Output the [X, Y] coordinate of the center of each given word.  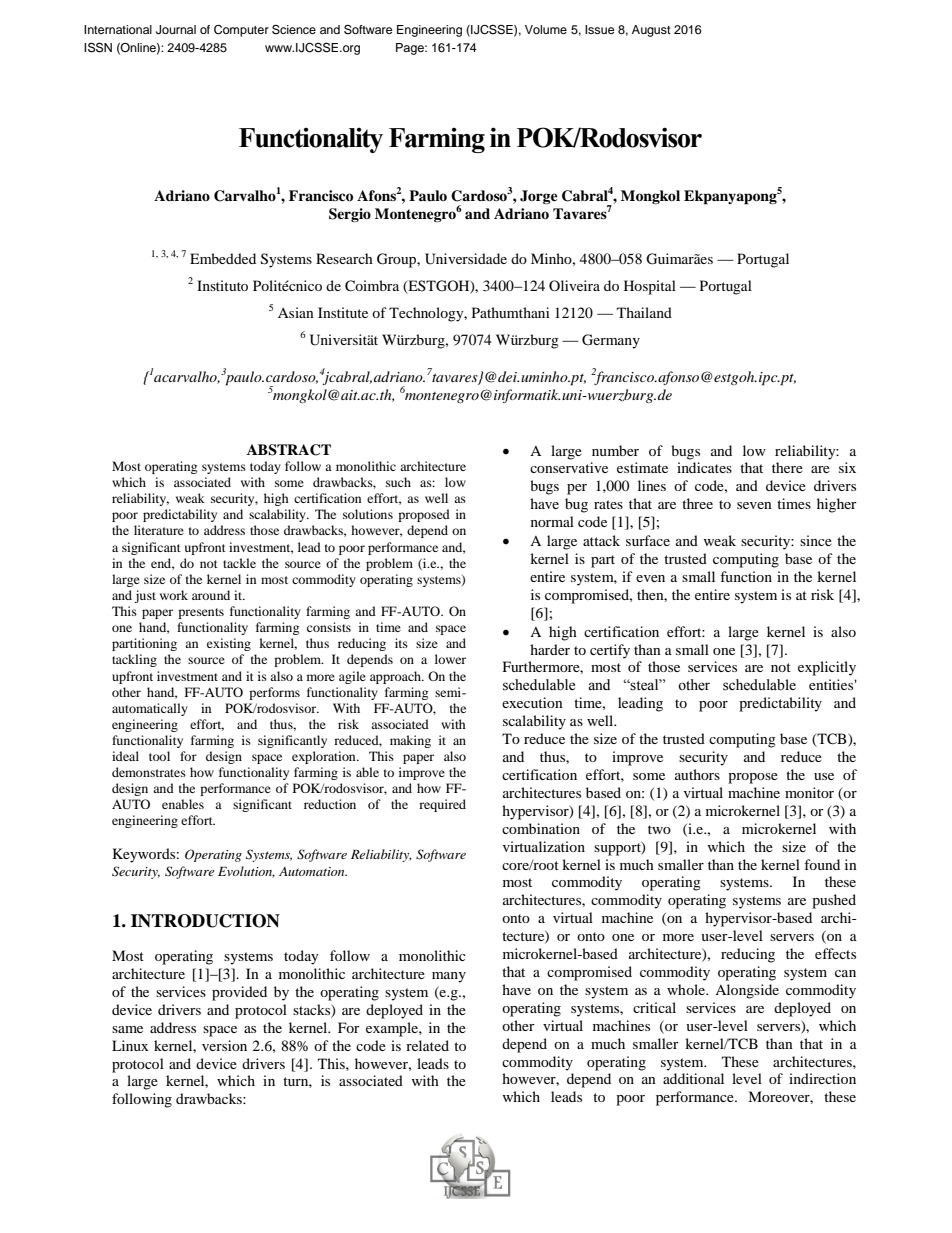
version [224, 1045]
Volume [546, 29]
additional [693, 1078]
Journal [176, 30]
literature [159, 530]
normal [552, 521]
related [427, 1045]
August [651, 31]
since [816, 540]
